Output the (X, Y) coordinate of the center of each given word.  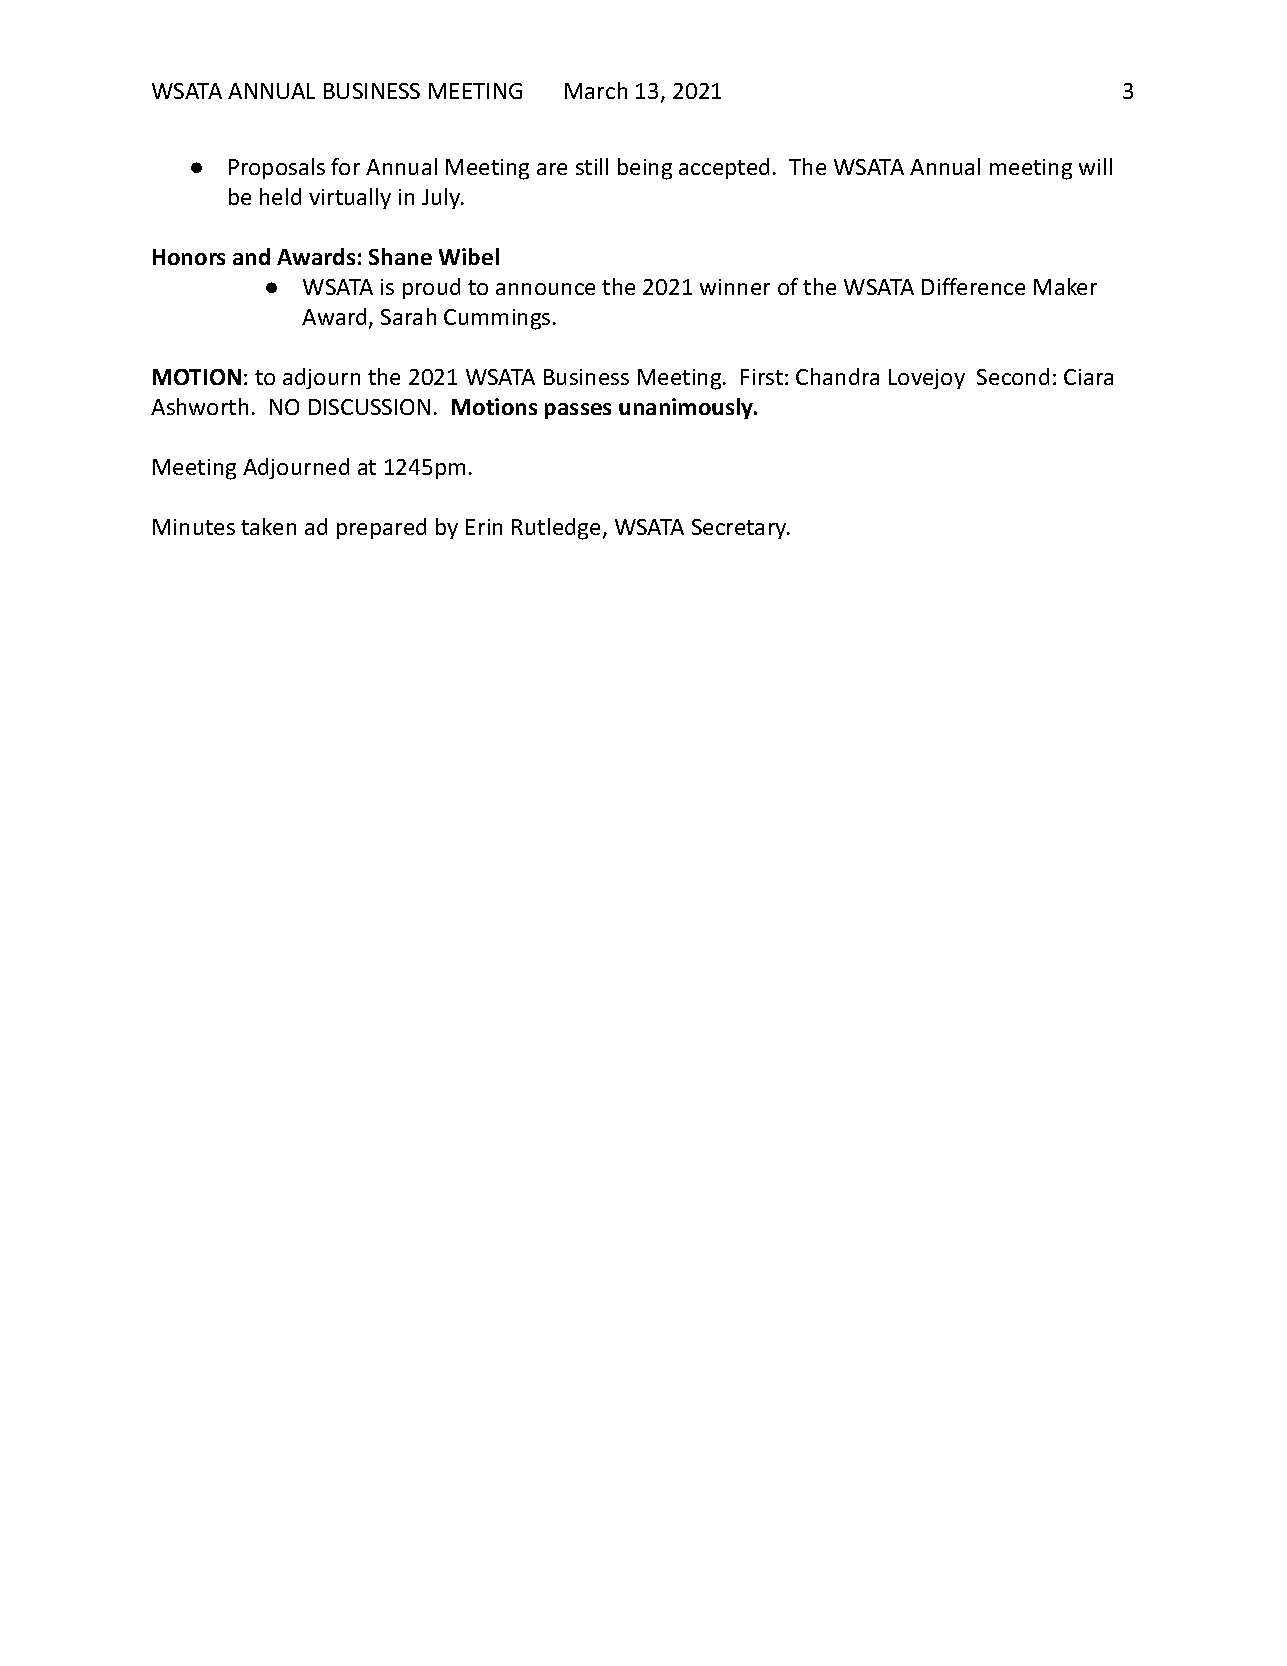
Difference (973, 286)
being (645, 169)
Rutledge (556, 529)
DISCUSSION (369, 407)
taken (268, 526)
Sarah (408, 316)
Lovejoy (927, 379)
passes (578, 411)
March (596, 90)
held (280, 196)
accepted (724, 168)
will (1095, 166)
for (345, 166)
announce (545, 289)
